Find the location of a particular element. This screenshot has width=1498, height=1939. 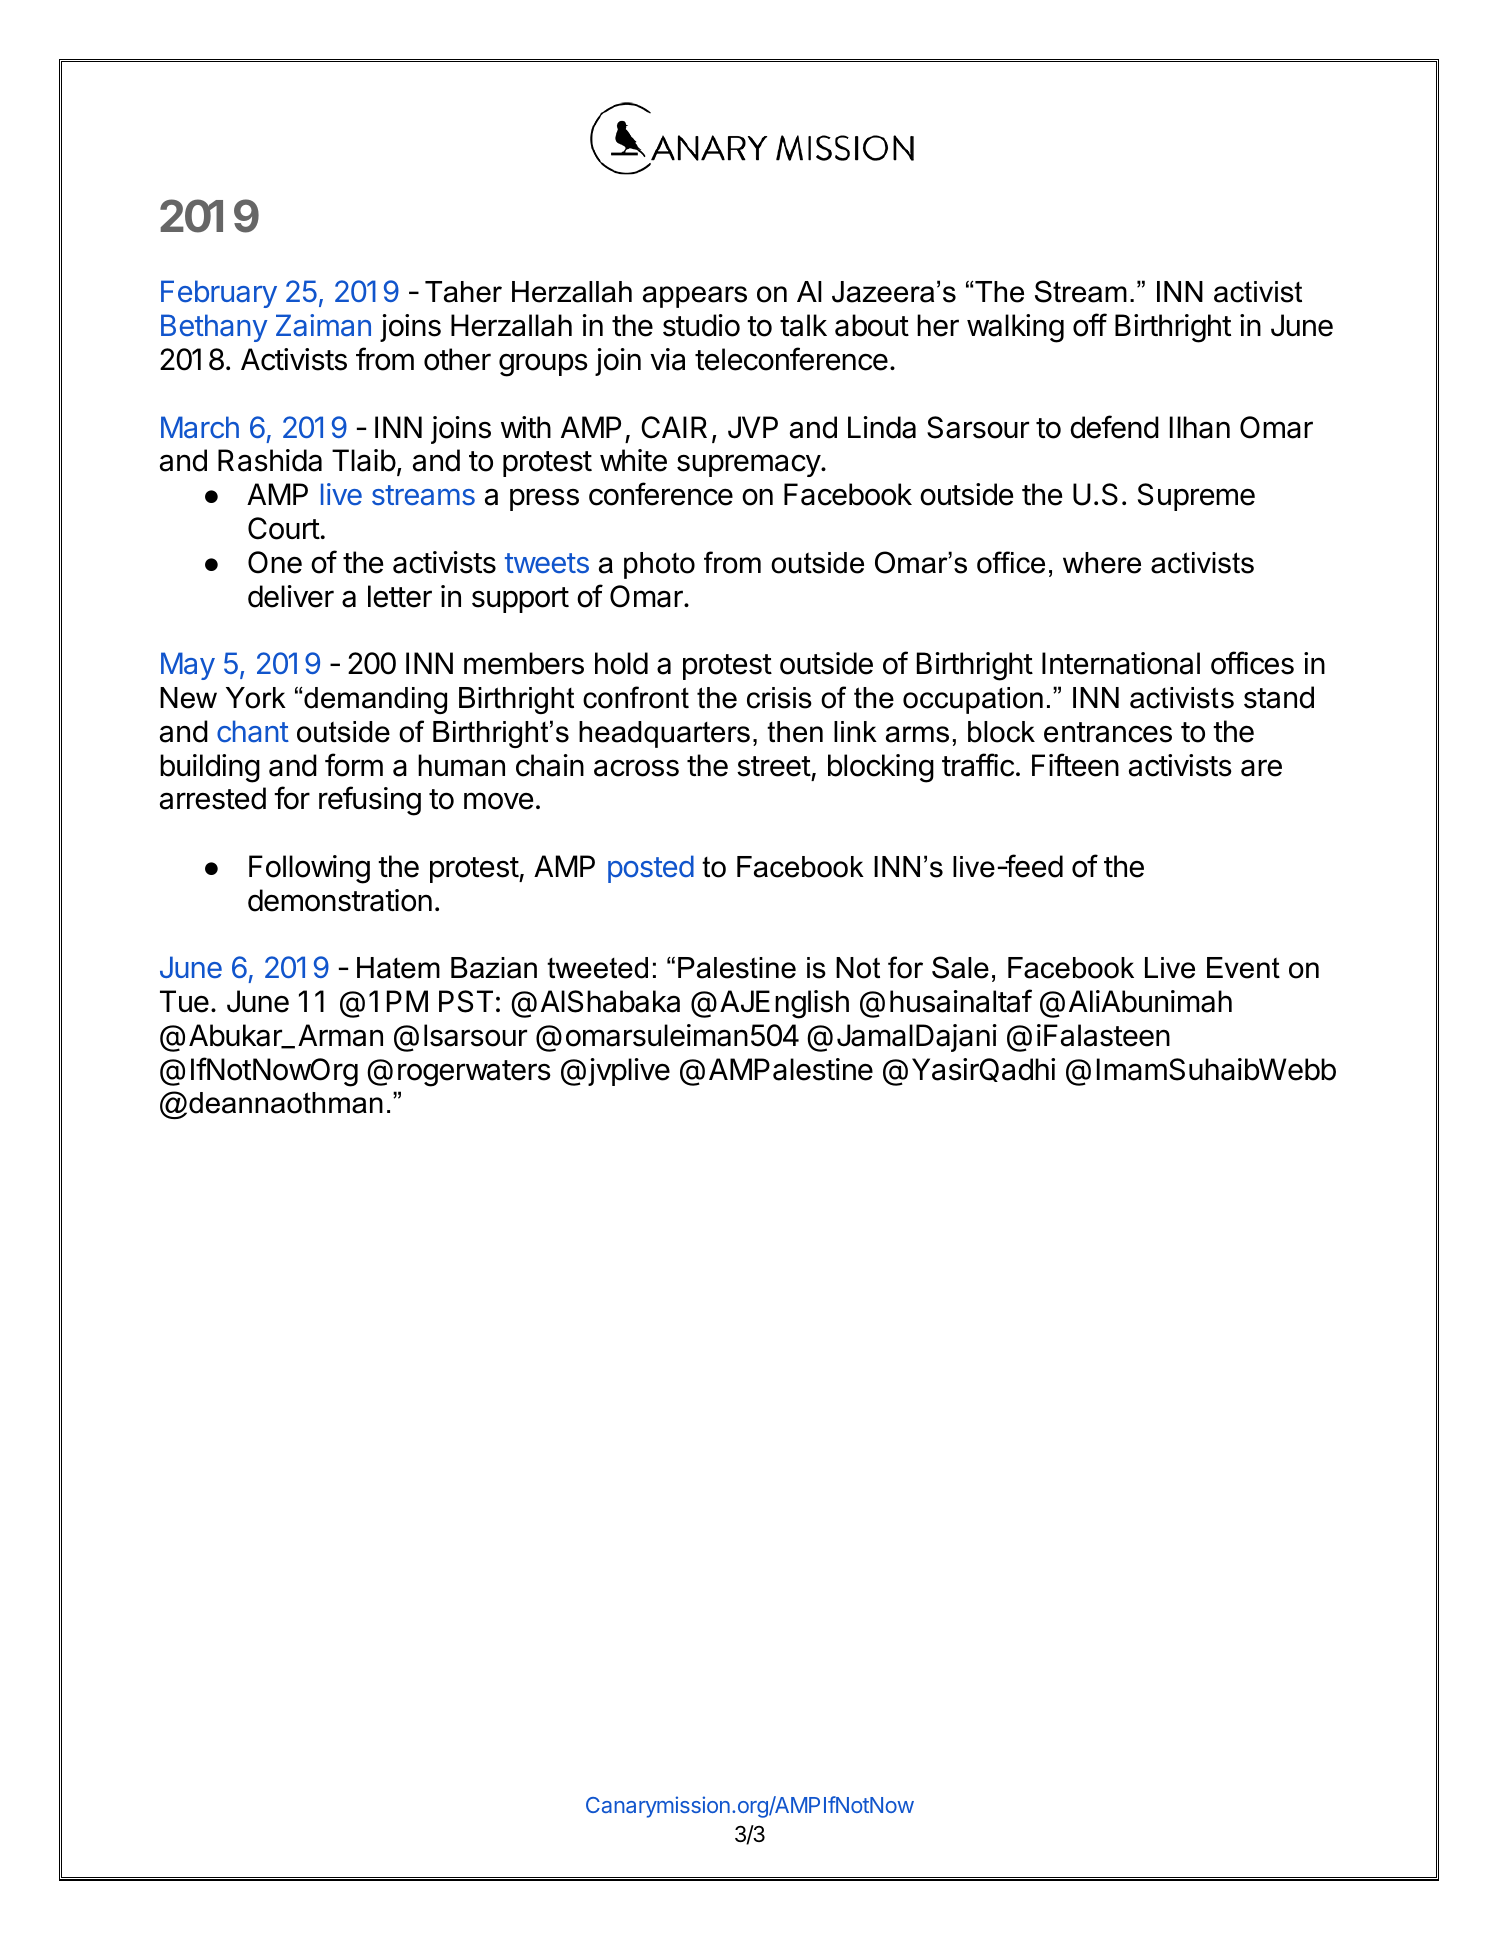

studio is located at coordinates (701, 325).
